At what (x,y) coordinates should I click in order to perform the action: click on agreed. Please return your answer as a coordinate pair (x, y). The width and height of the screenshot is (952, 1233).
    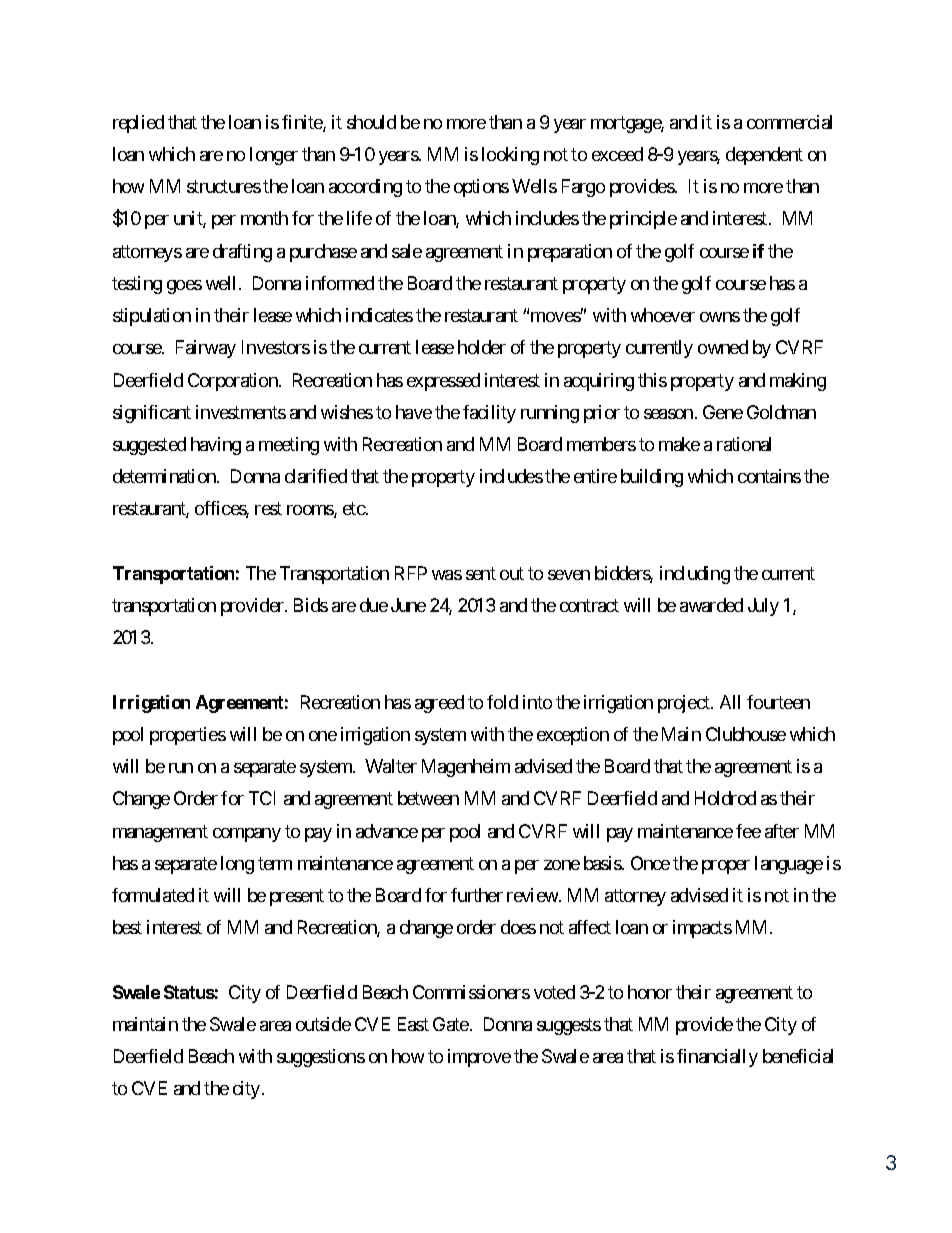
    Looking at the image, I should click on (439, 704).
